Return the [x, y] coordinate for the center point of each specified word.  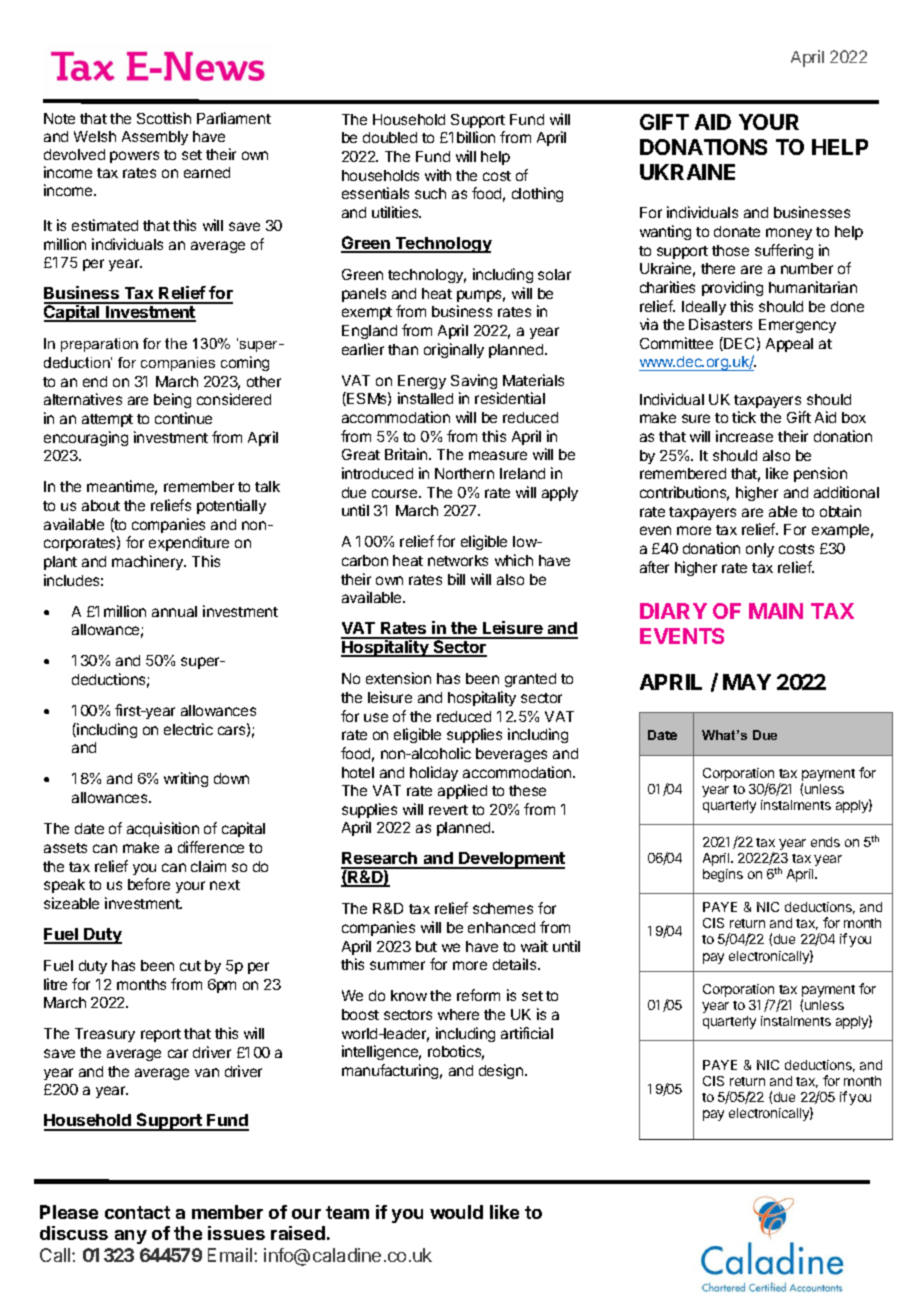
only [760, 550]
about [101, 505]
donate [737, 231]
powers [134, 157]
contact [137, 1212]
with [438, 175]
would [456, 1212]
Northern [464, 473]
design [502, 1071]
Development [511, 860]
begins [723, 875]
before [149, 884]
